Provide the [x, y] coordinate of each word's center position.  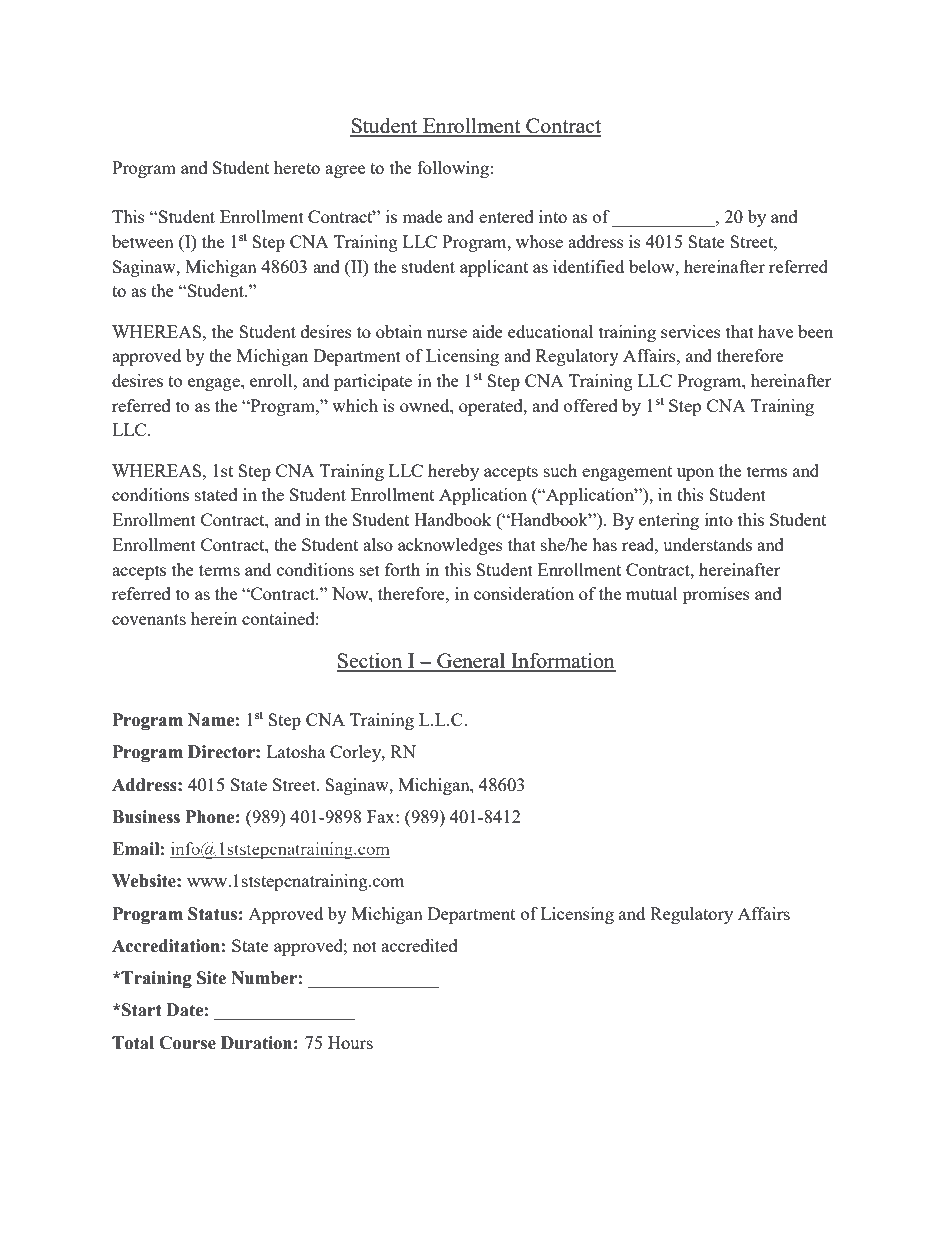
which [355, 405]
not [365, 946]
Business [146, 817]
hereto [297, 167]
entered [506, 216]
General [471, 661]
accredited [419, 945]
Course [187, 1043]
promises [716, 595]
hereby [453, 472]
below [653, 266]
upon [695, 474]
